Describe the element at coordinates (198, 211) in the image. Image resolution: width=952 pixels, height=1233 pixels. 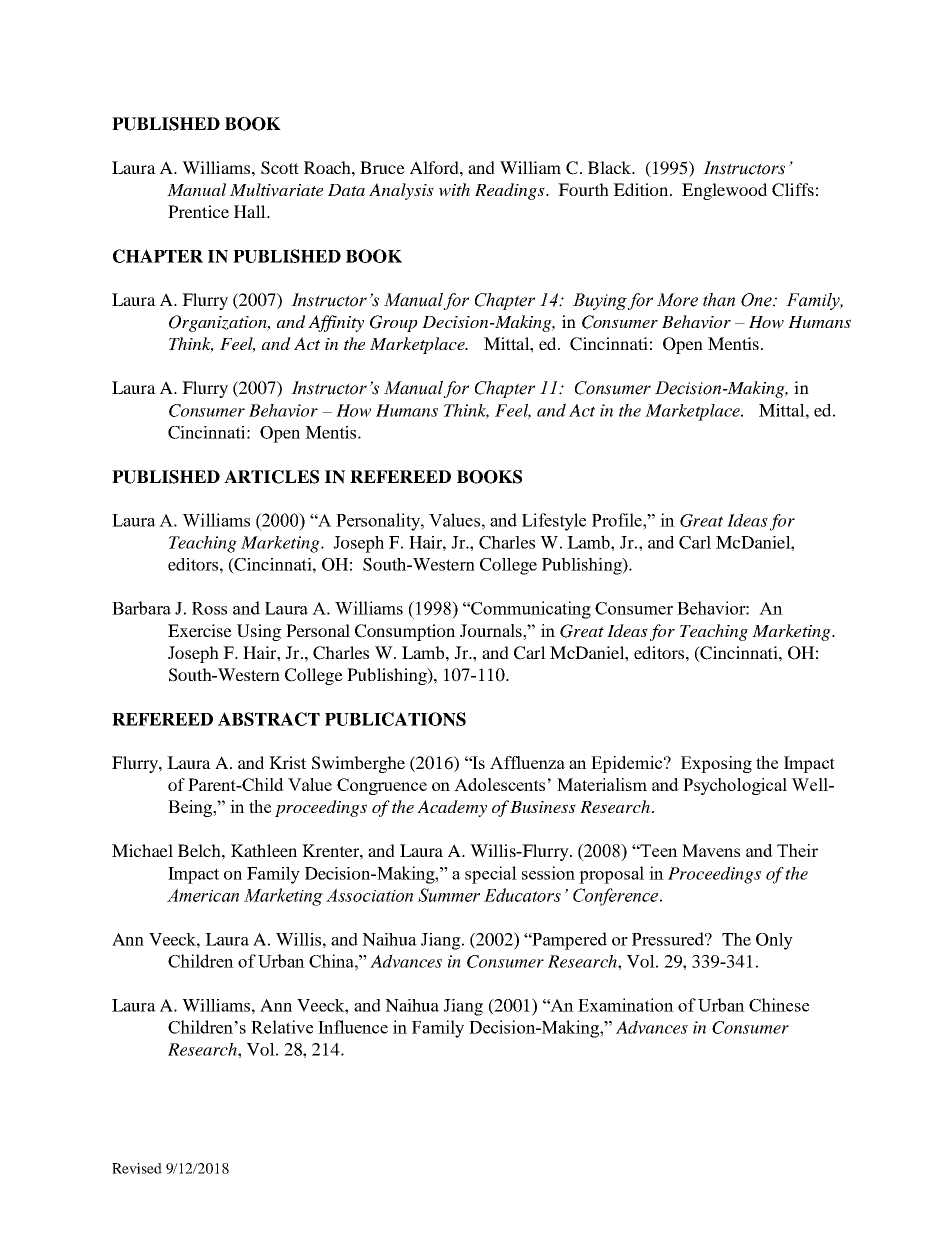
I see `Prentice` at that location.
